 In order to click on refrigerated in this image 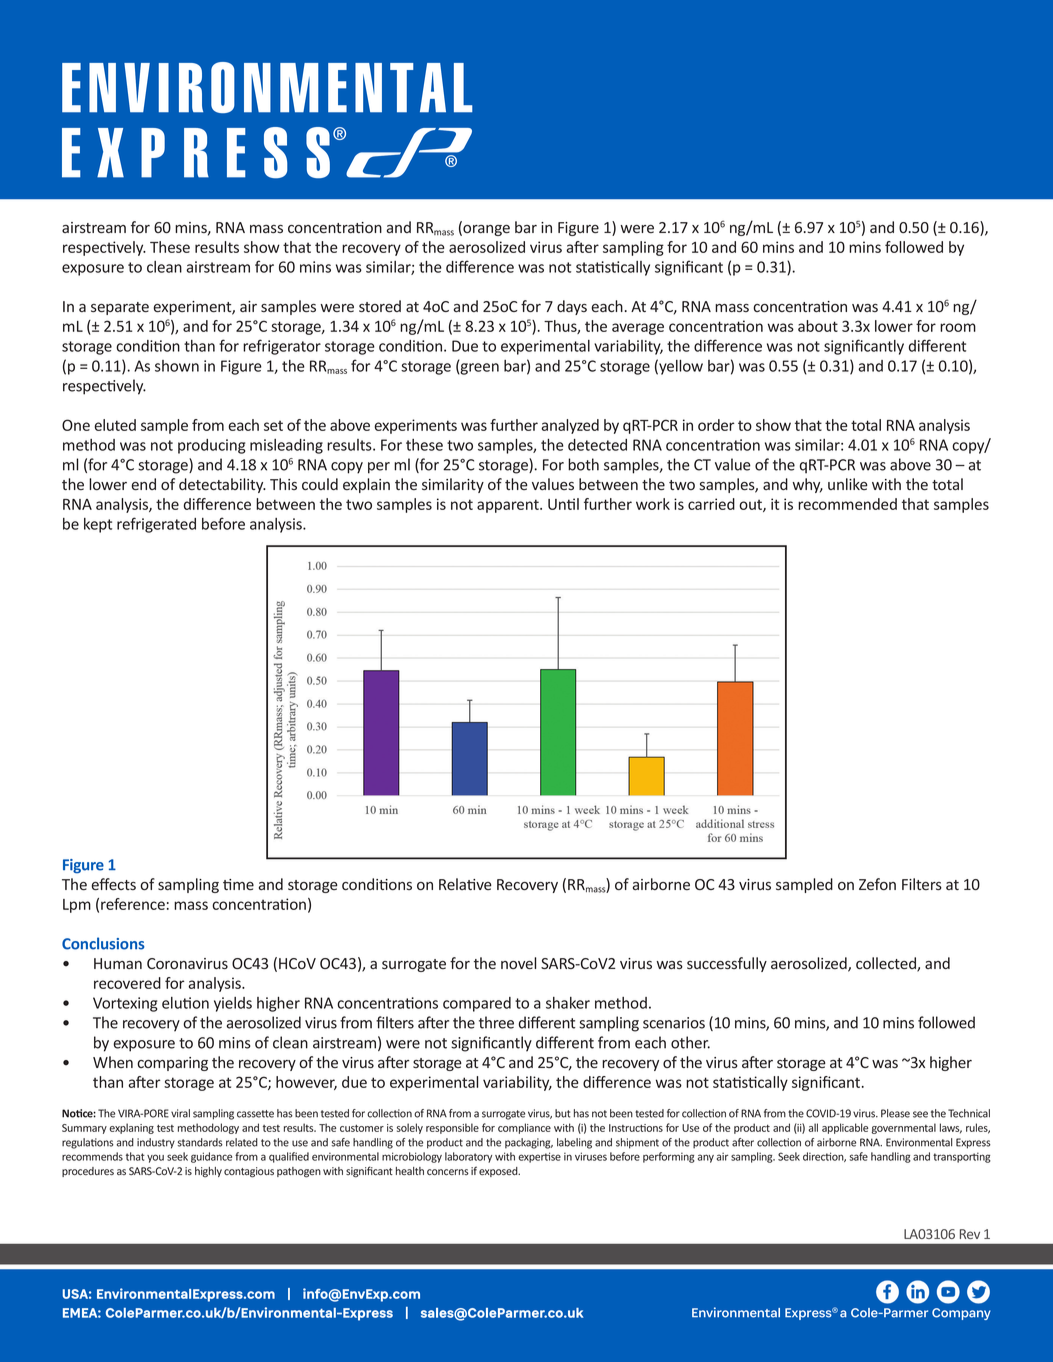, I will do `click(156, 525)`.
